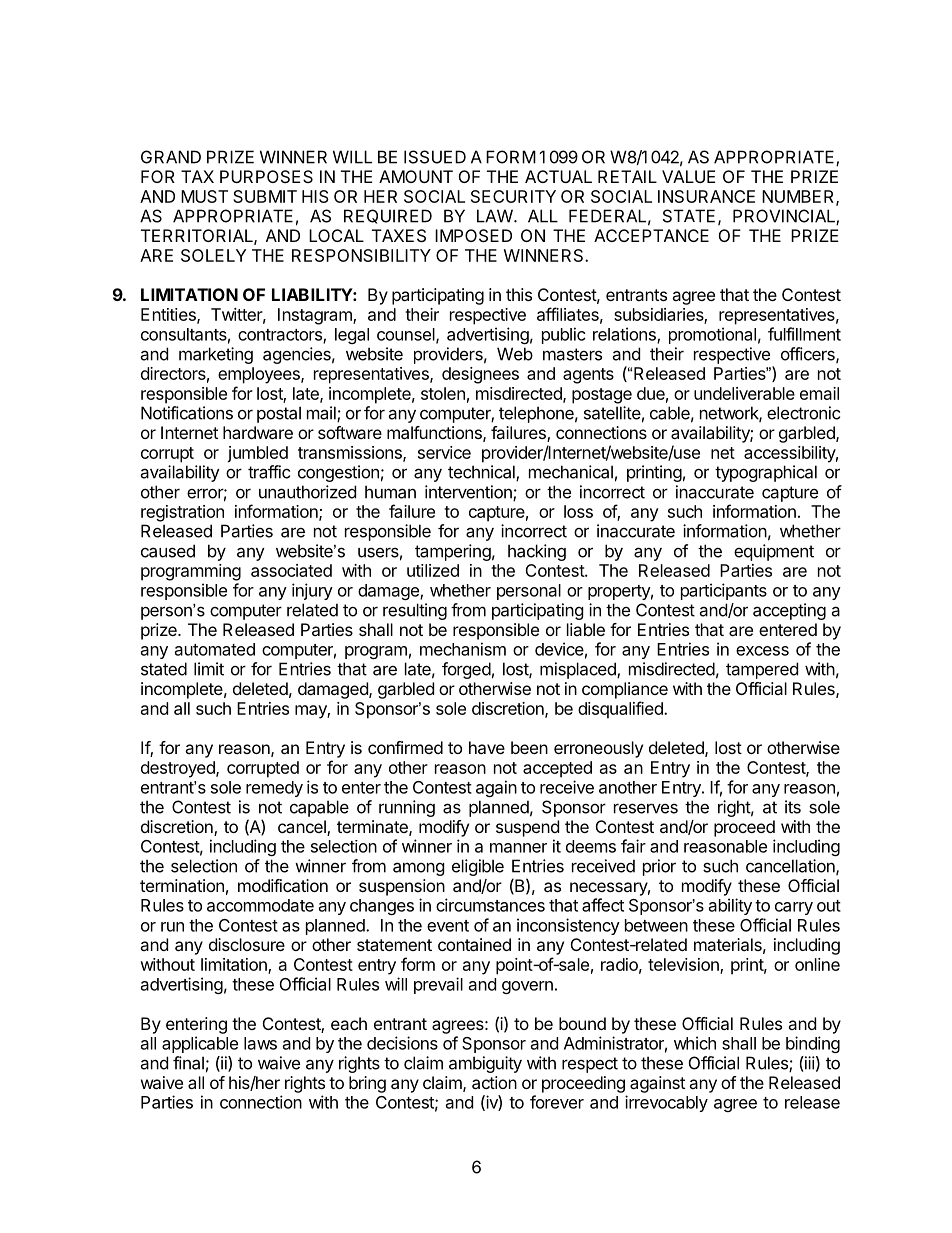 Image resolution: width=952 pixels, height=1233 pixels. I want to click on excess, so click(762, 651).
